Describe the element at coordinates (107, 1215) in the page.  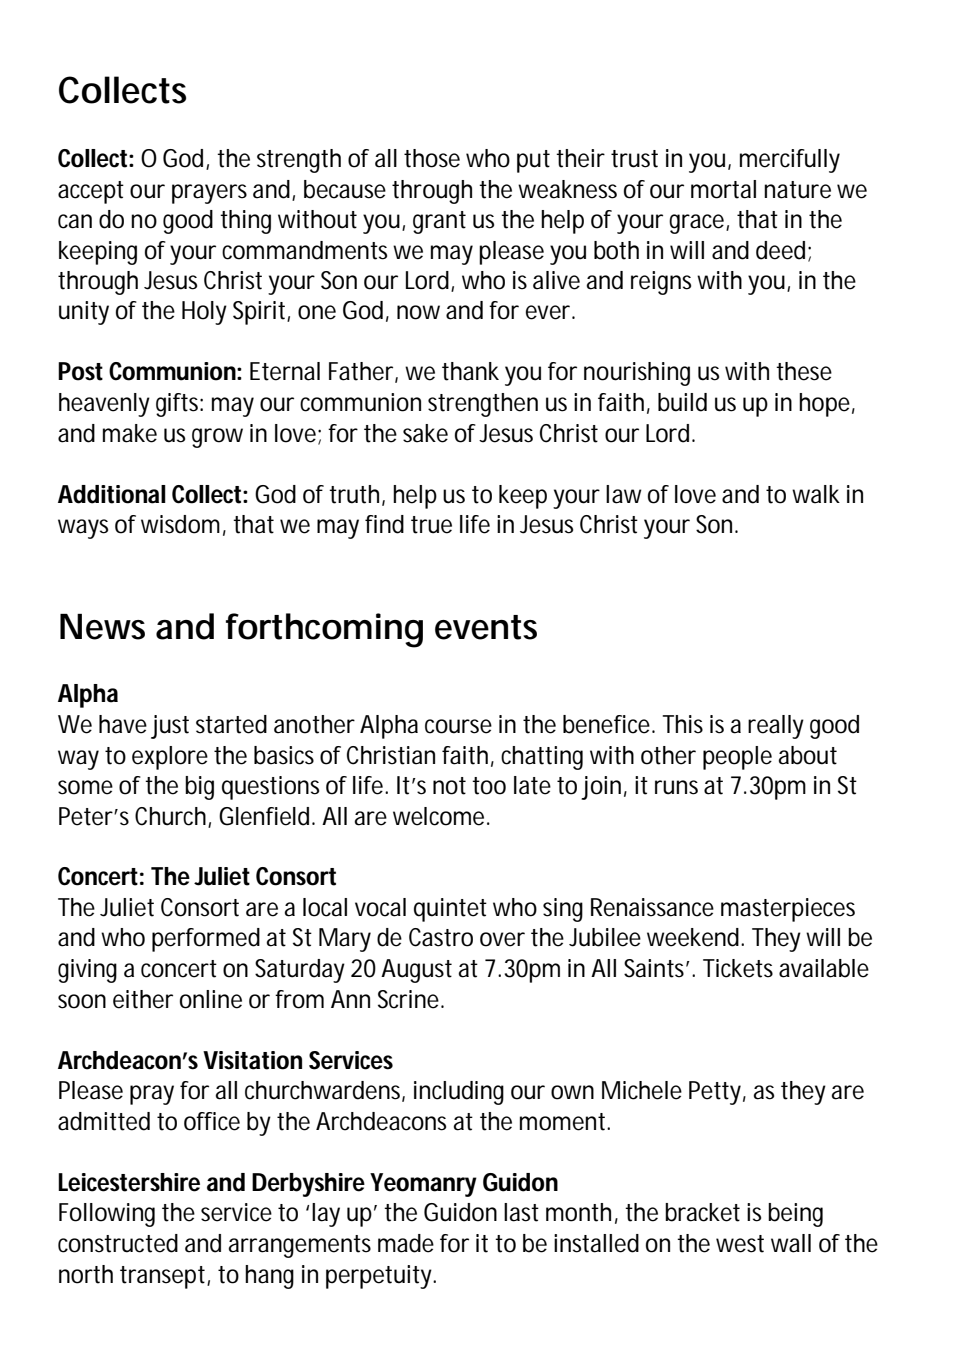
I see `Following` at that location.
